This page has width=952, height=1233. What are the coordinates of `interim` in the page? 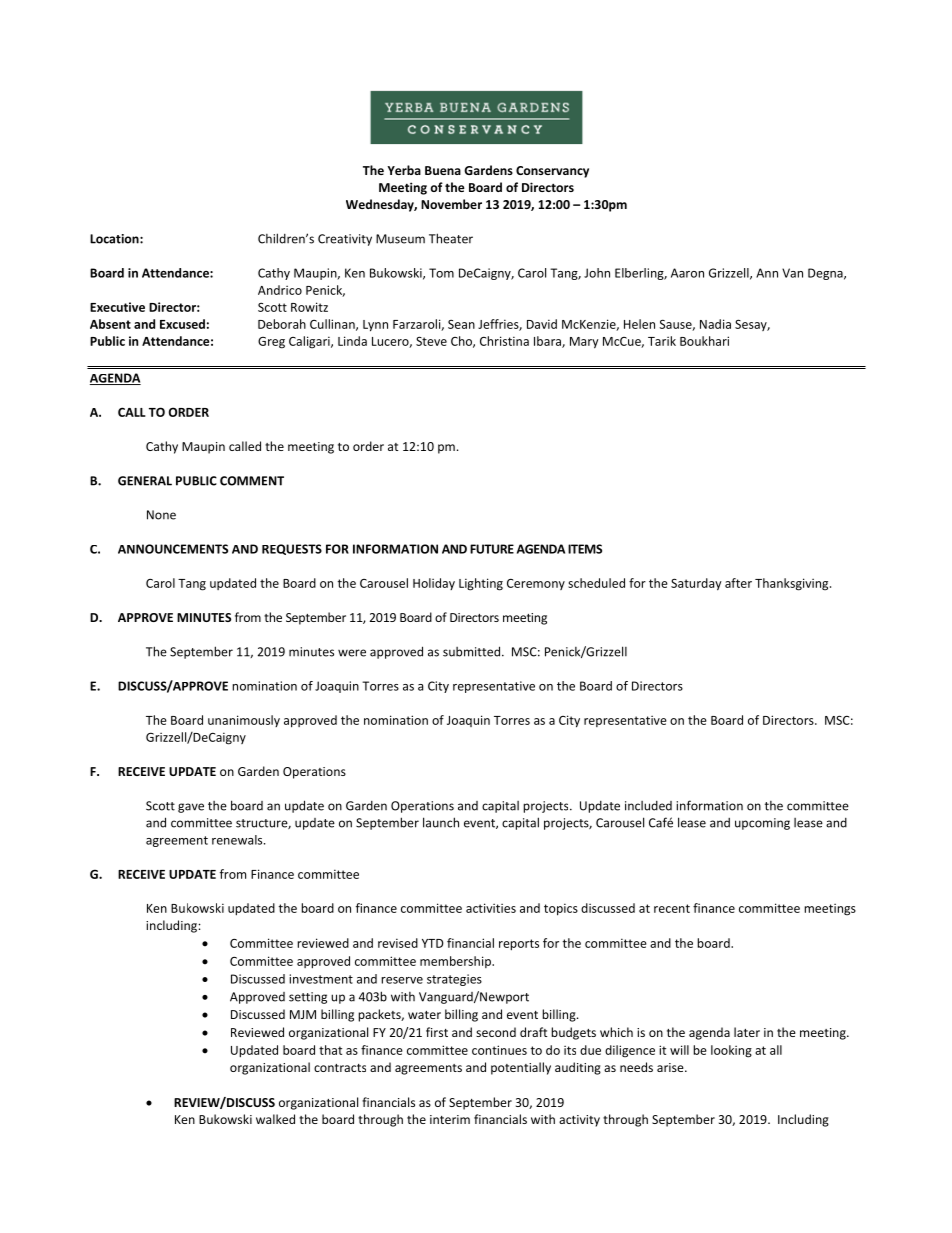 It's located at (450, 1119).
